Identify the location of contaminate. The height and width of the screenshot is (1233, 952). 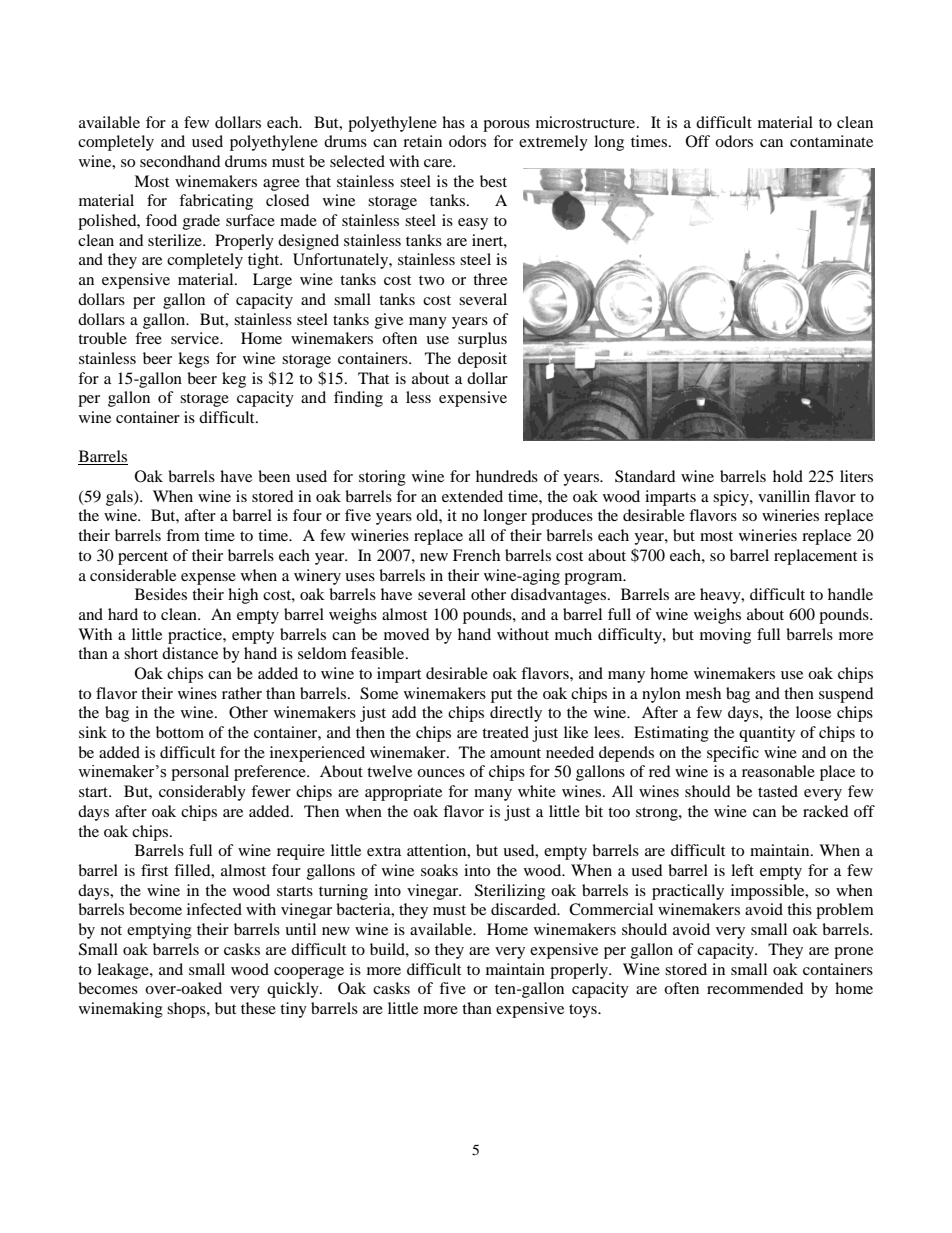
(831, 141).
